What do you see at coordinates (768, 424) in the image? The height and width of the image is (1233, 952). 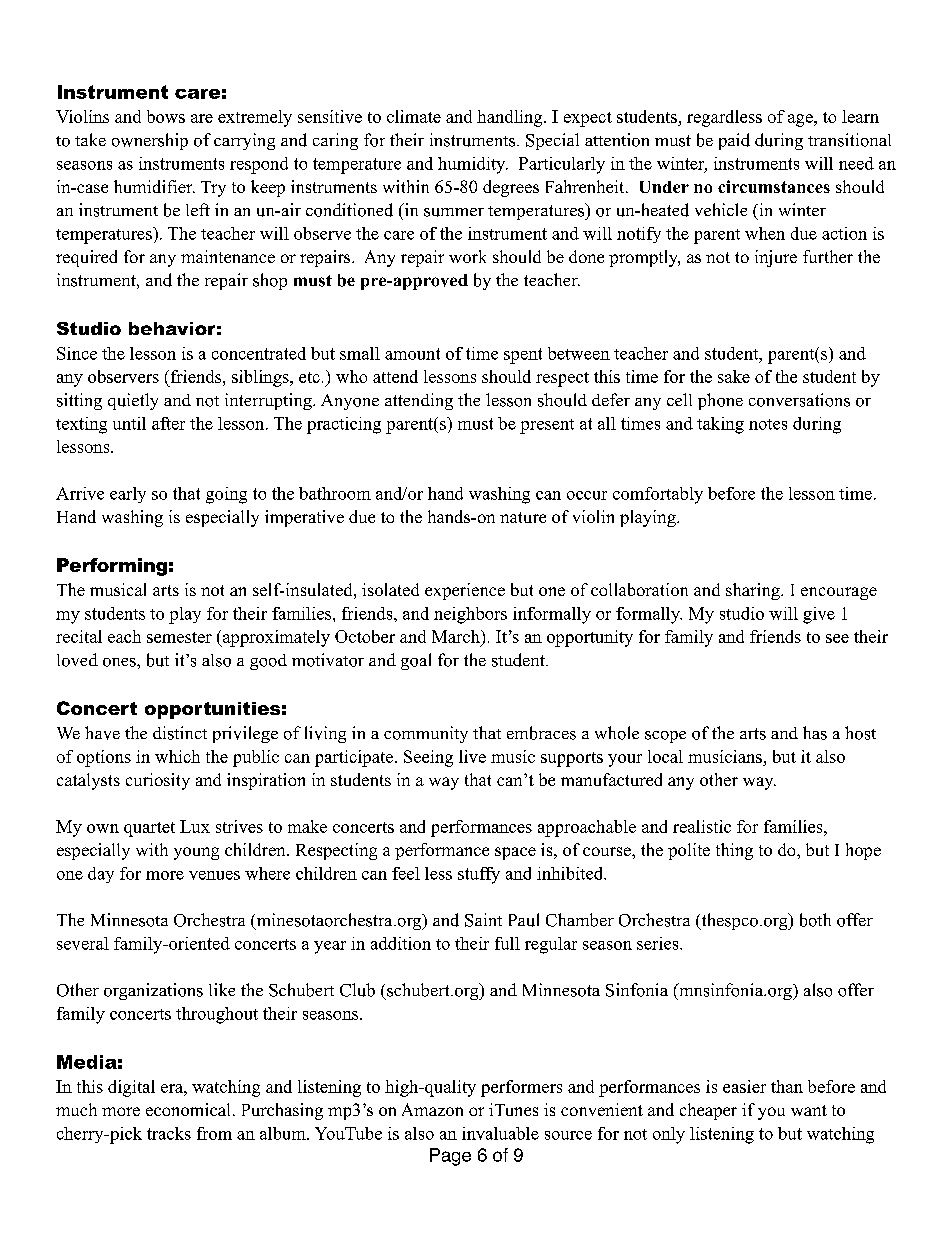 I see `notes` at bounding box center [768, 424].
